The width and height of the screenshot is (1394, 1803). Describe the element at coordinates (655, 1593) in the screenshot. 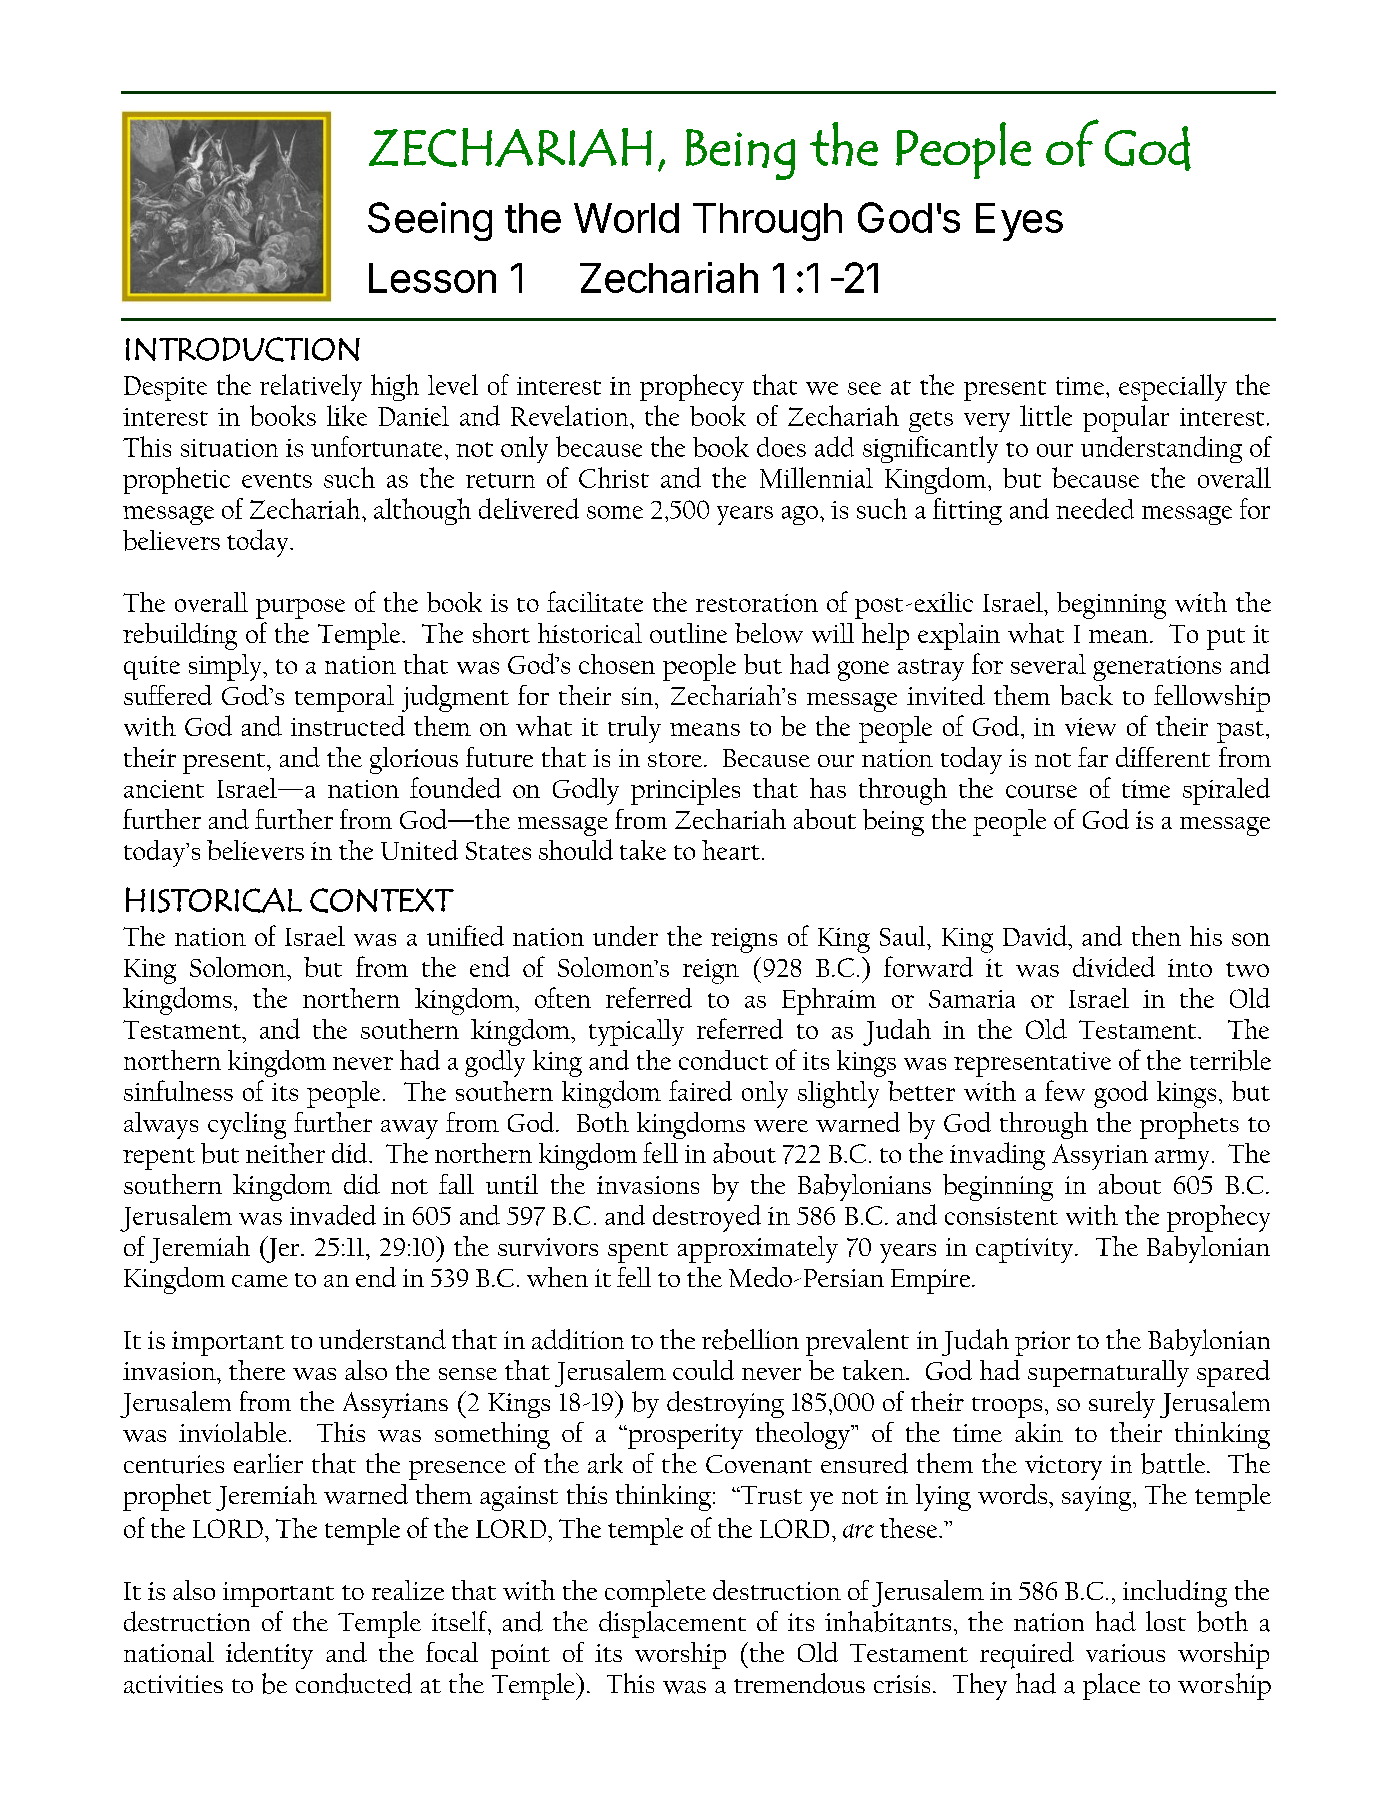

I see `complete` at that location.
